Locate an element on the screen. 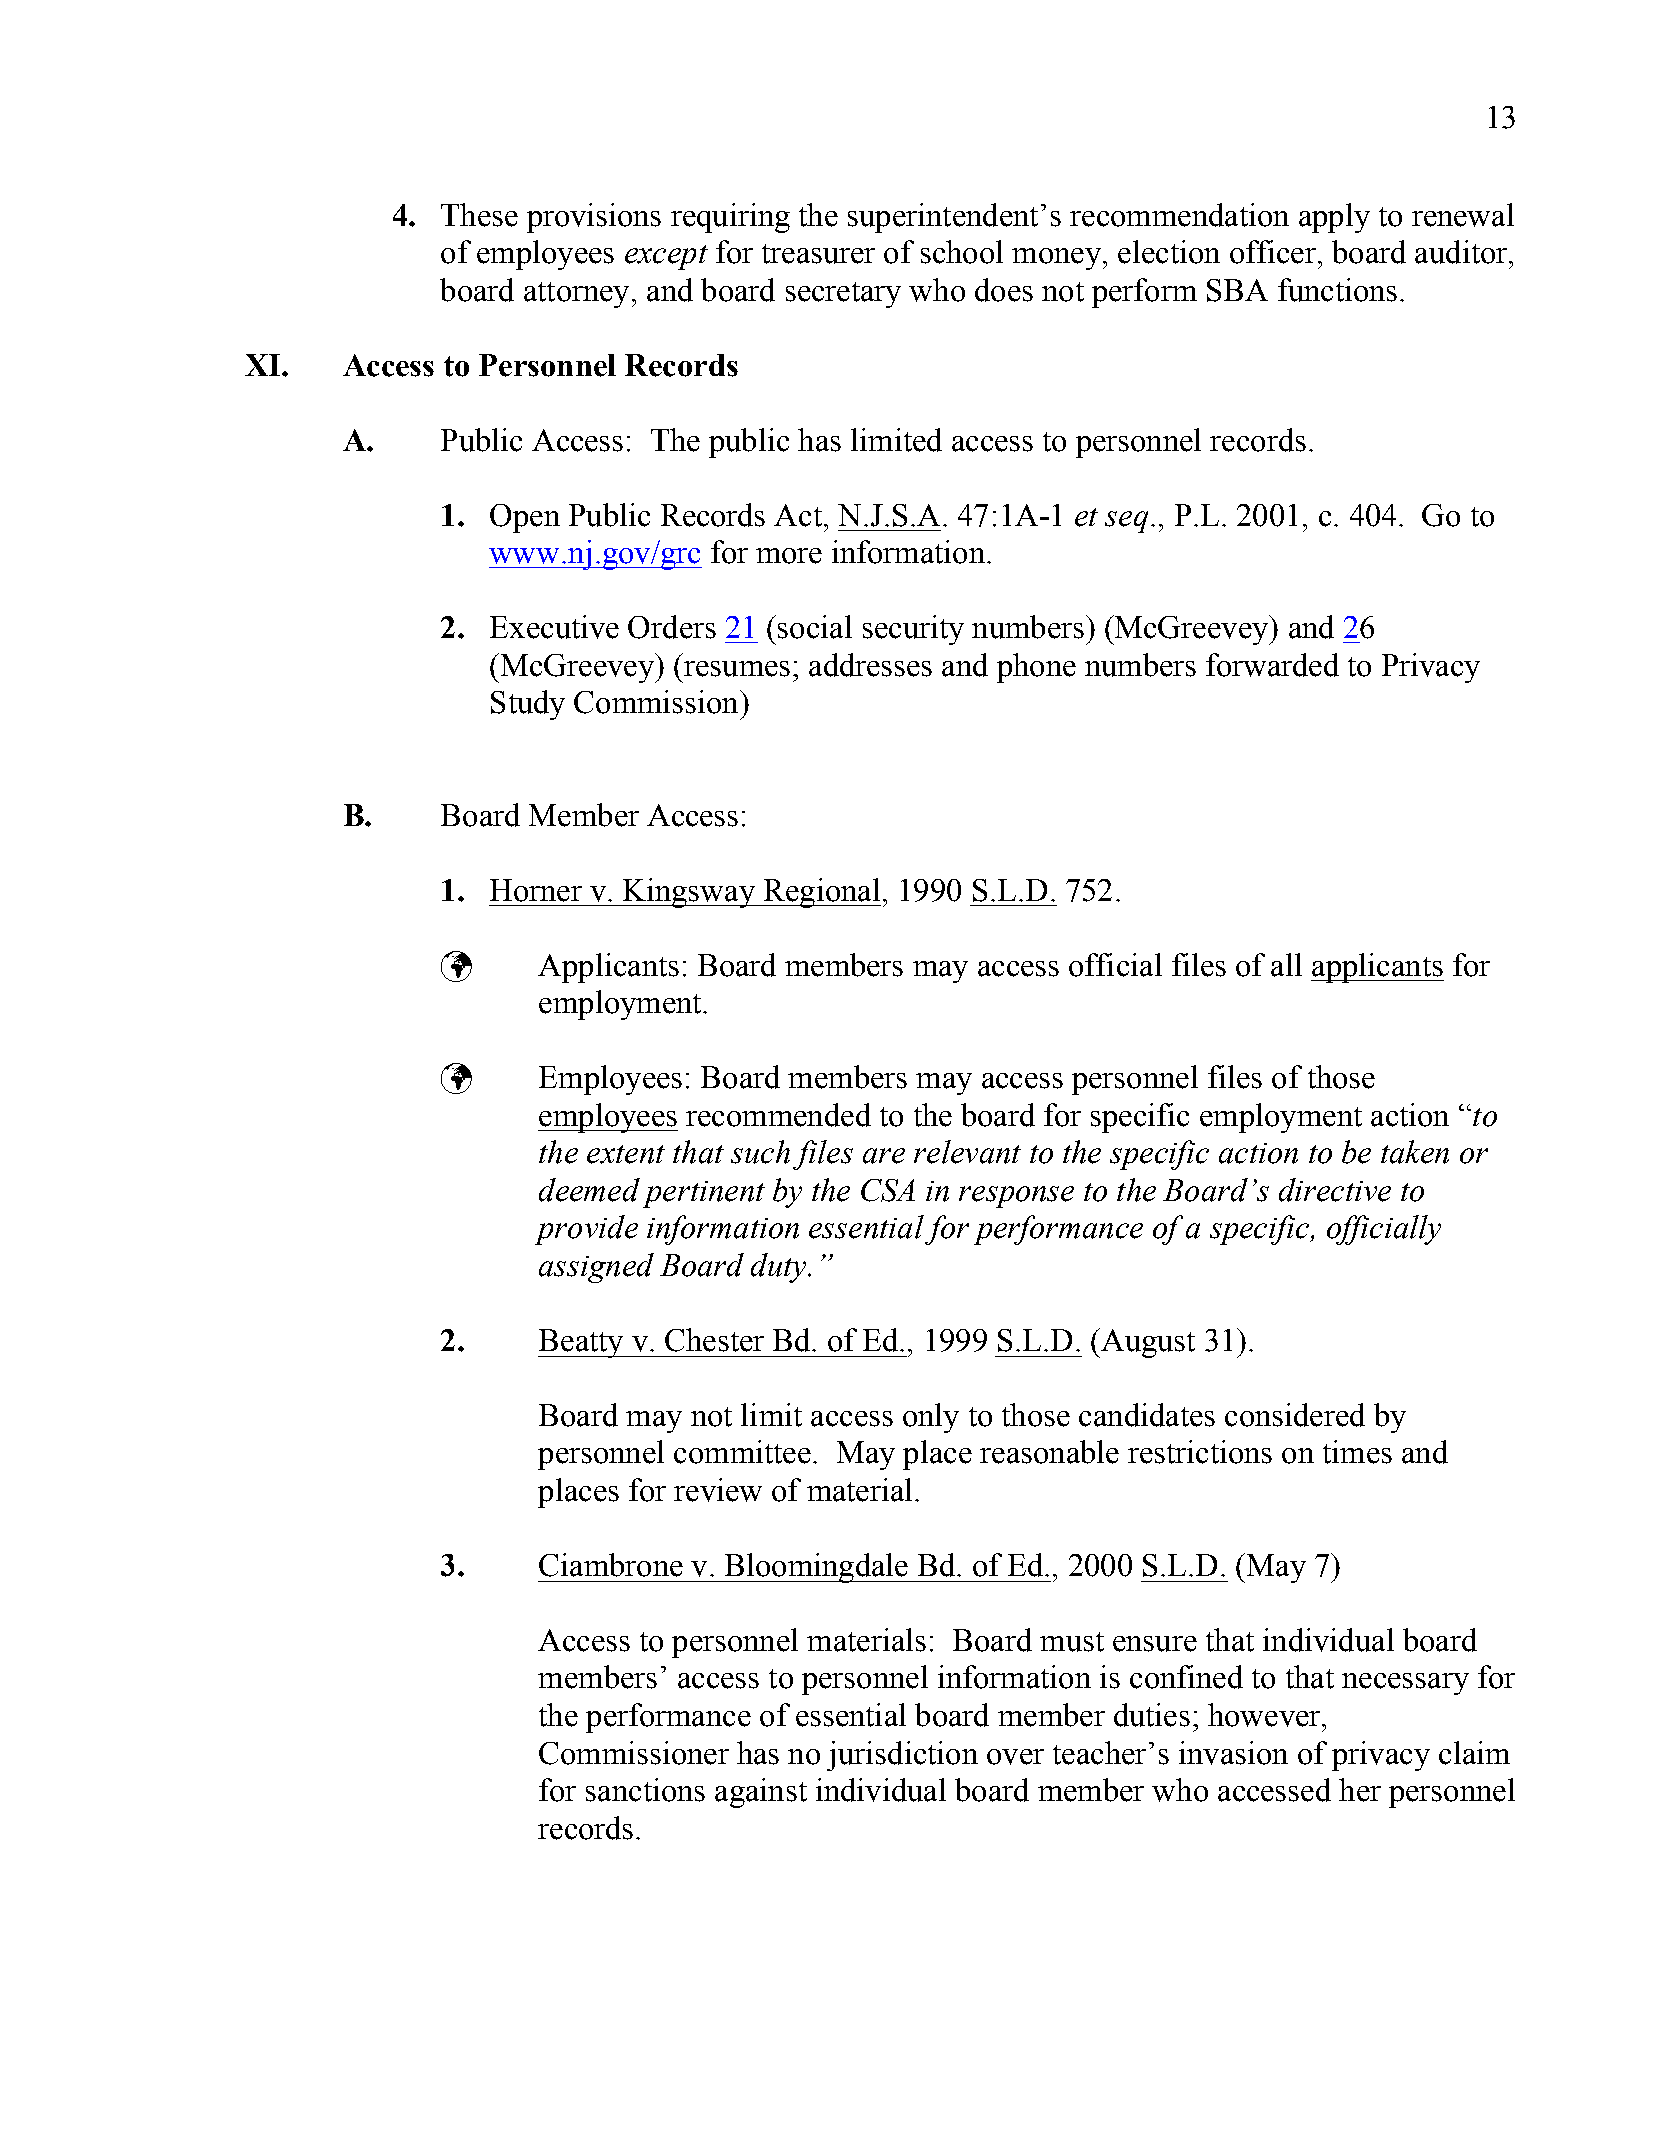 Image resolution: width=1664 pixels, height=2153 pixels. relevant is located at coordinates (967, 1152).
